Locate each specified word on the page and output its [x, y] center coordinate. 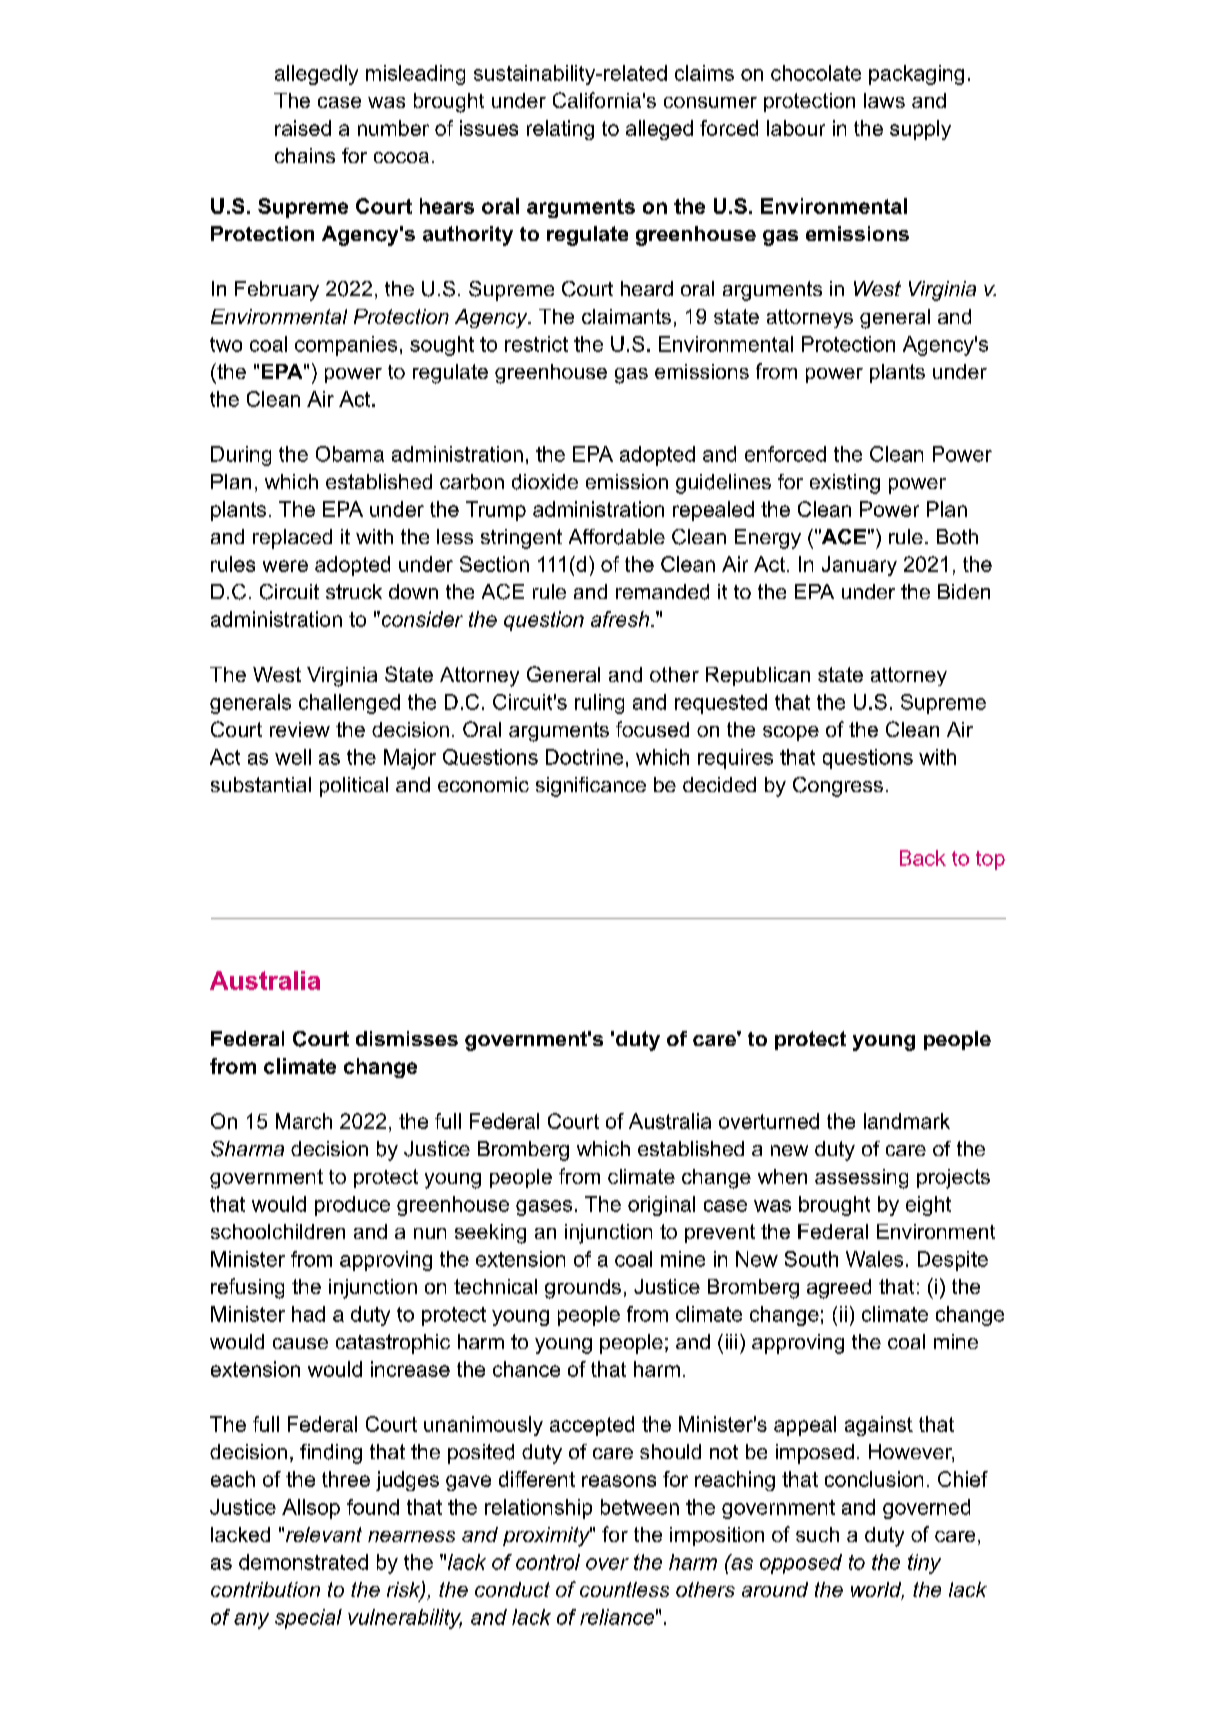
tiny [924, 1564]
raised [303, 128]
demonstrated [303, 1562]
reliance [617, 1617]
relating [560, 130]
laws [884, 100]
